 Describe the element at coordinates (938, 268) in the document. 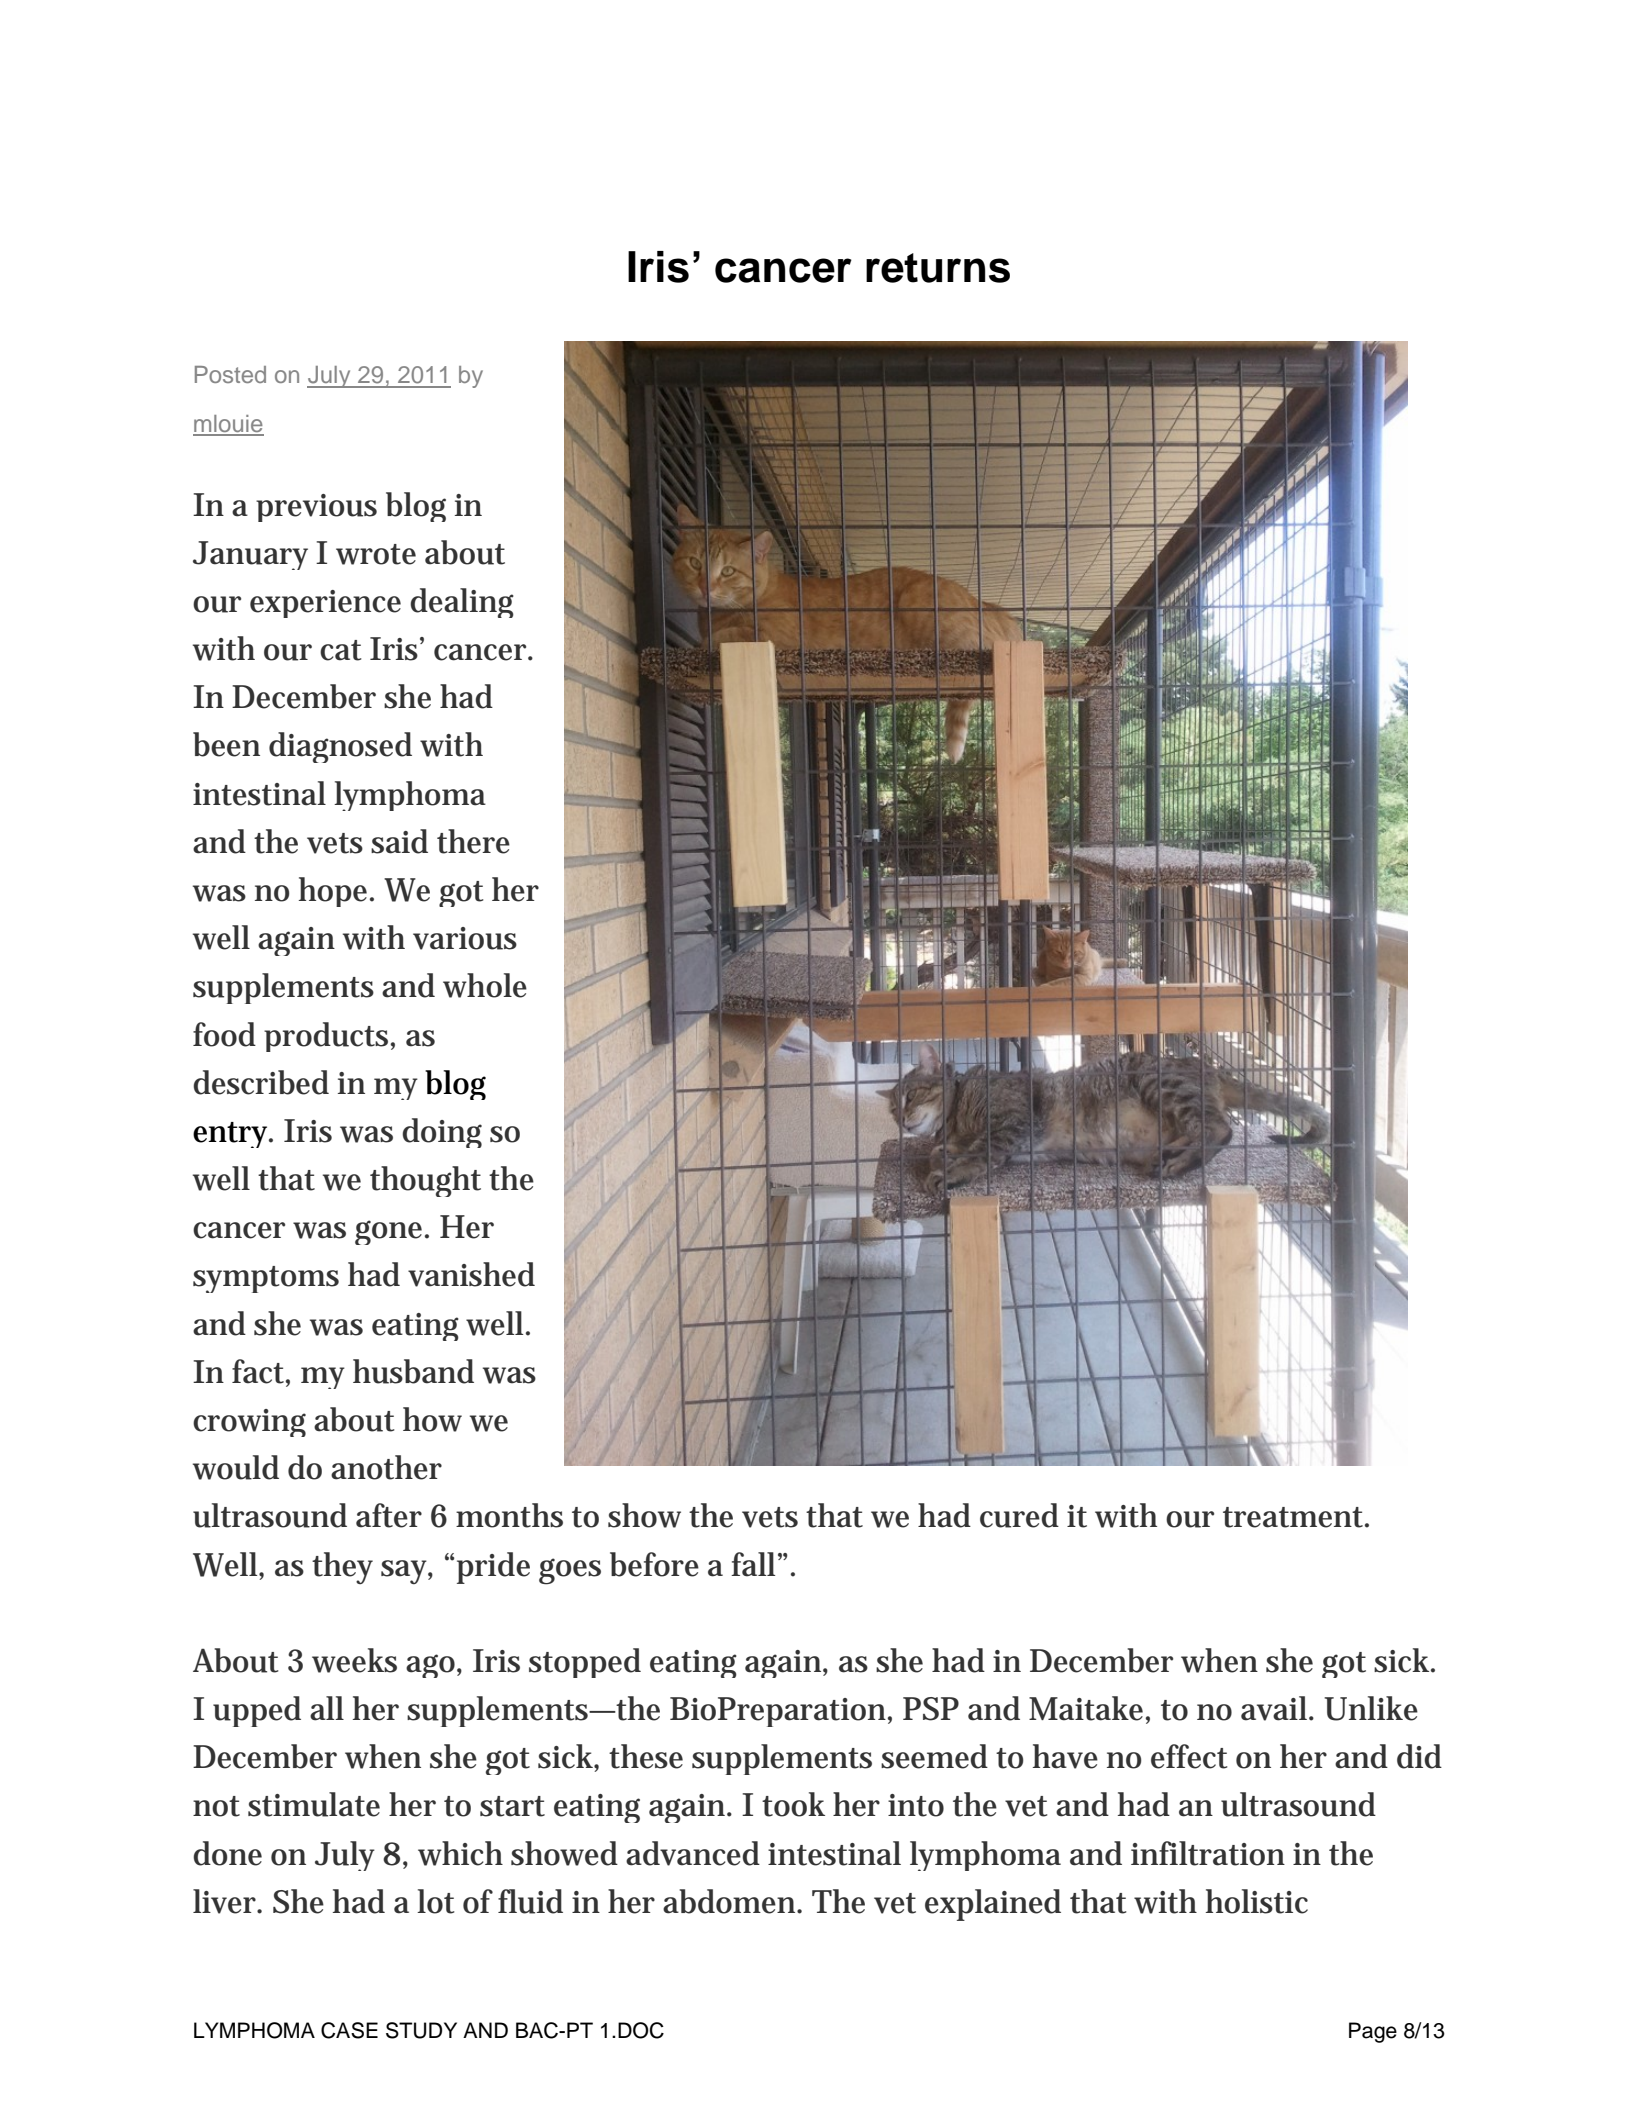

I see `returns` at that location.
